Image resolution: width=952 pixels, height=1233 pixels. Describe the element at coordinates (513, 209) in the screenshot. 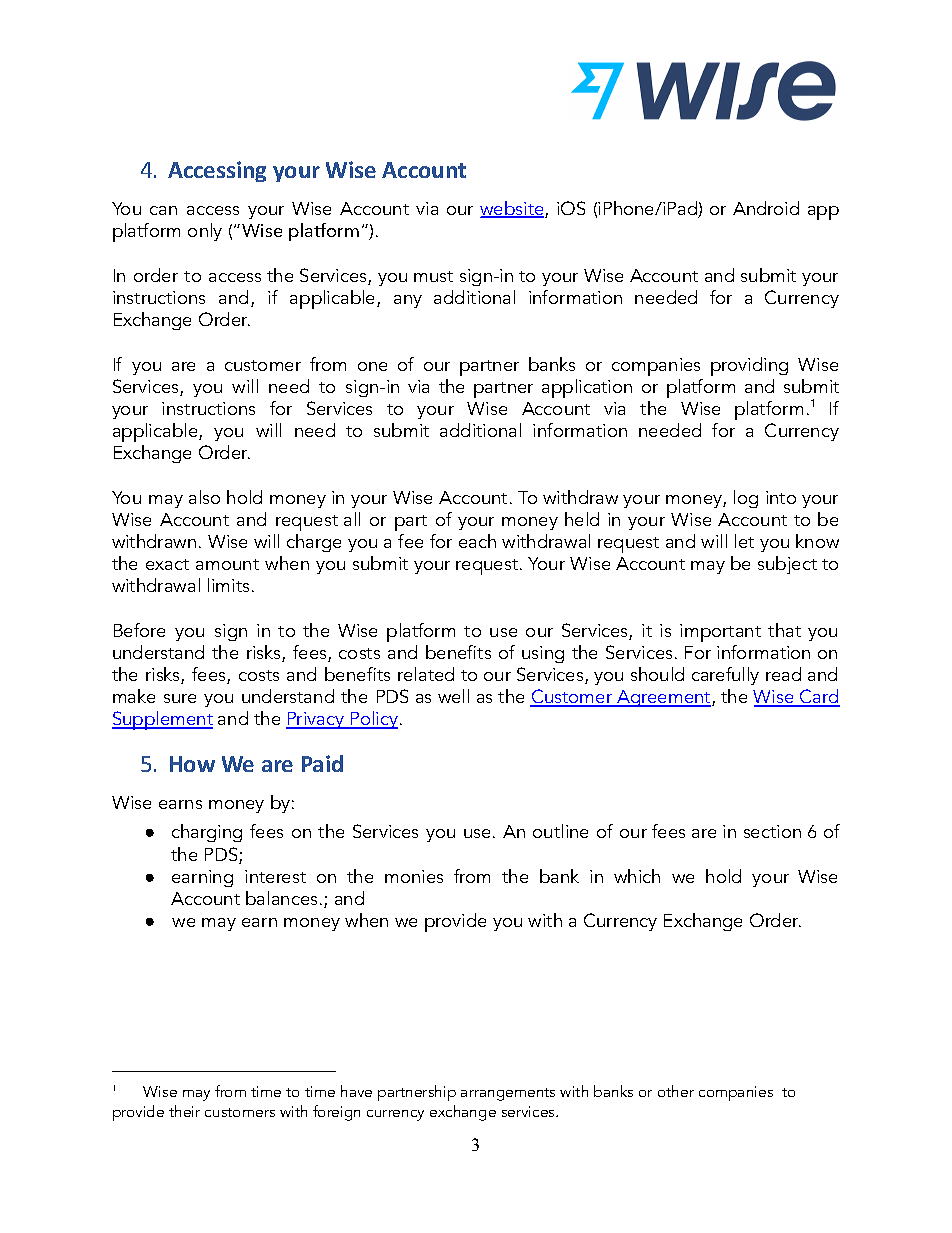

I see `website` at that location.
